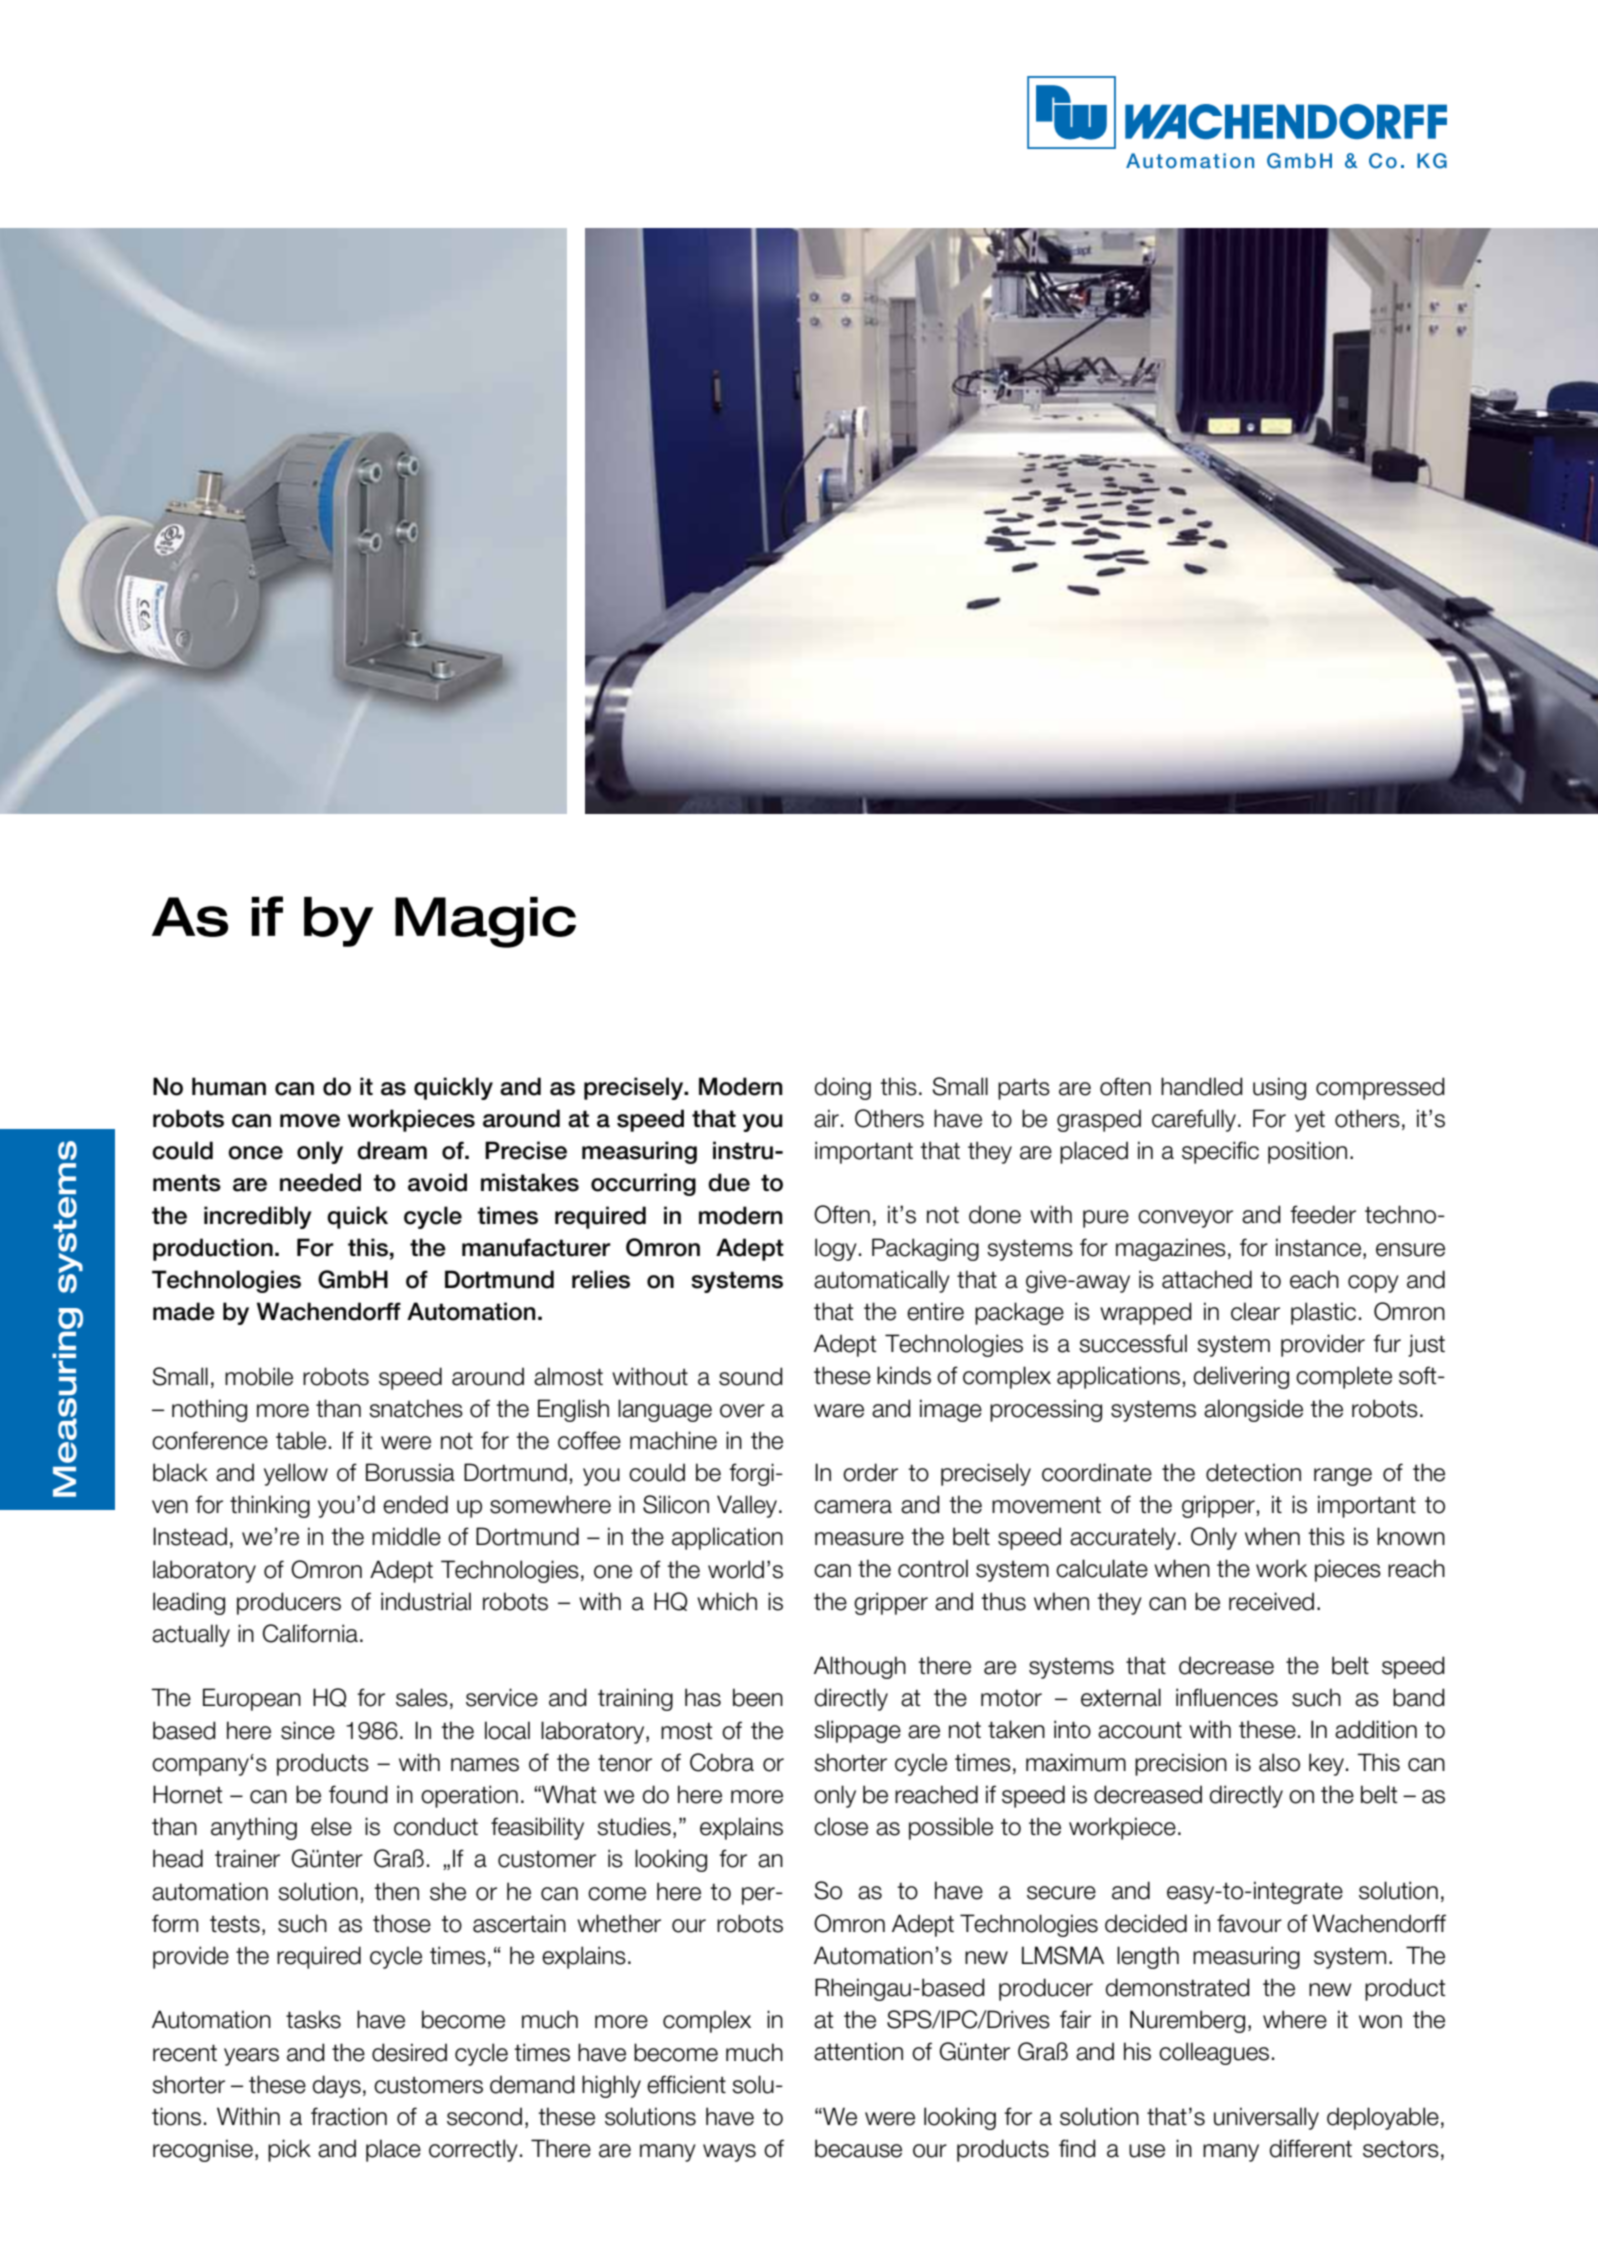 This screenshot has width=1598, height=2259. Describe the element at coordinates (859, 1539) in the screenshot. I see `measure` at that location.
